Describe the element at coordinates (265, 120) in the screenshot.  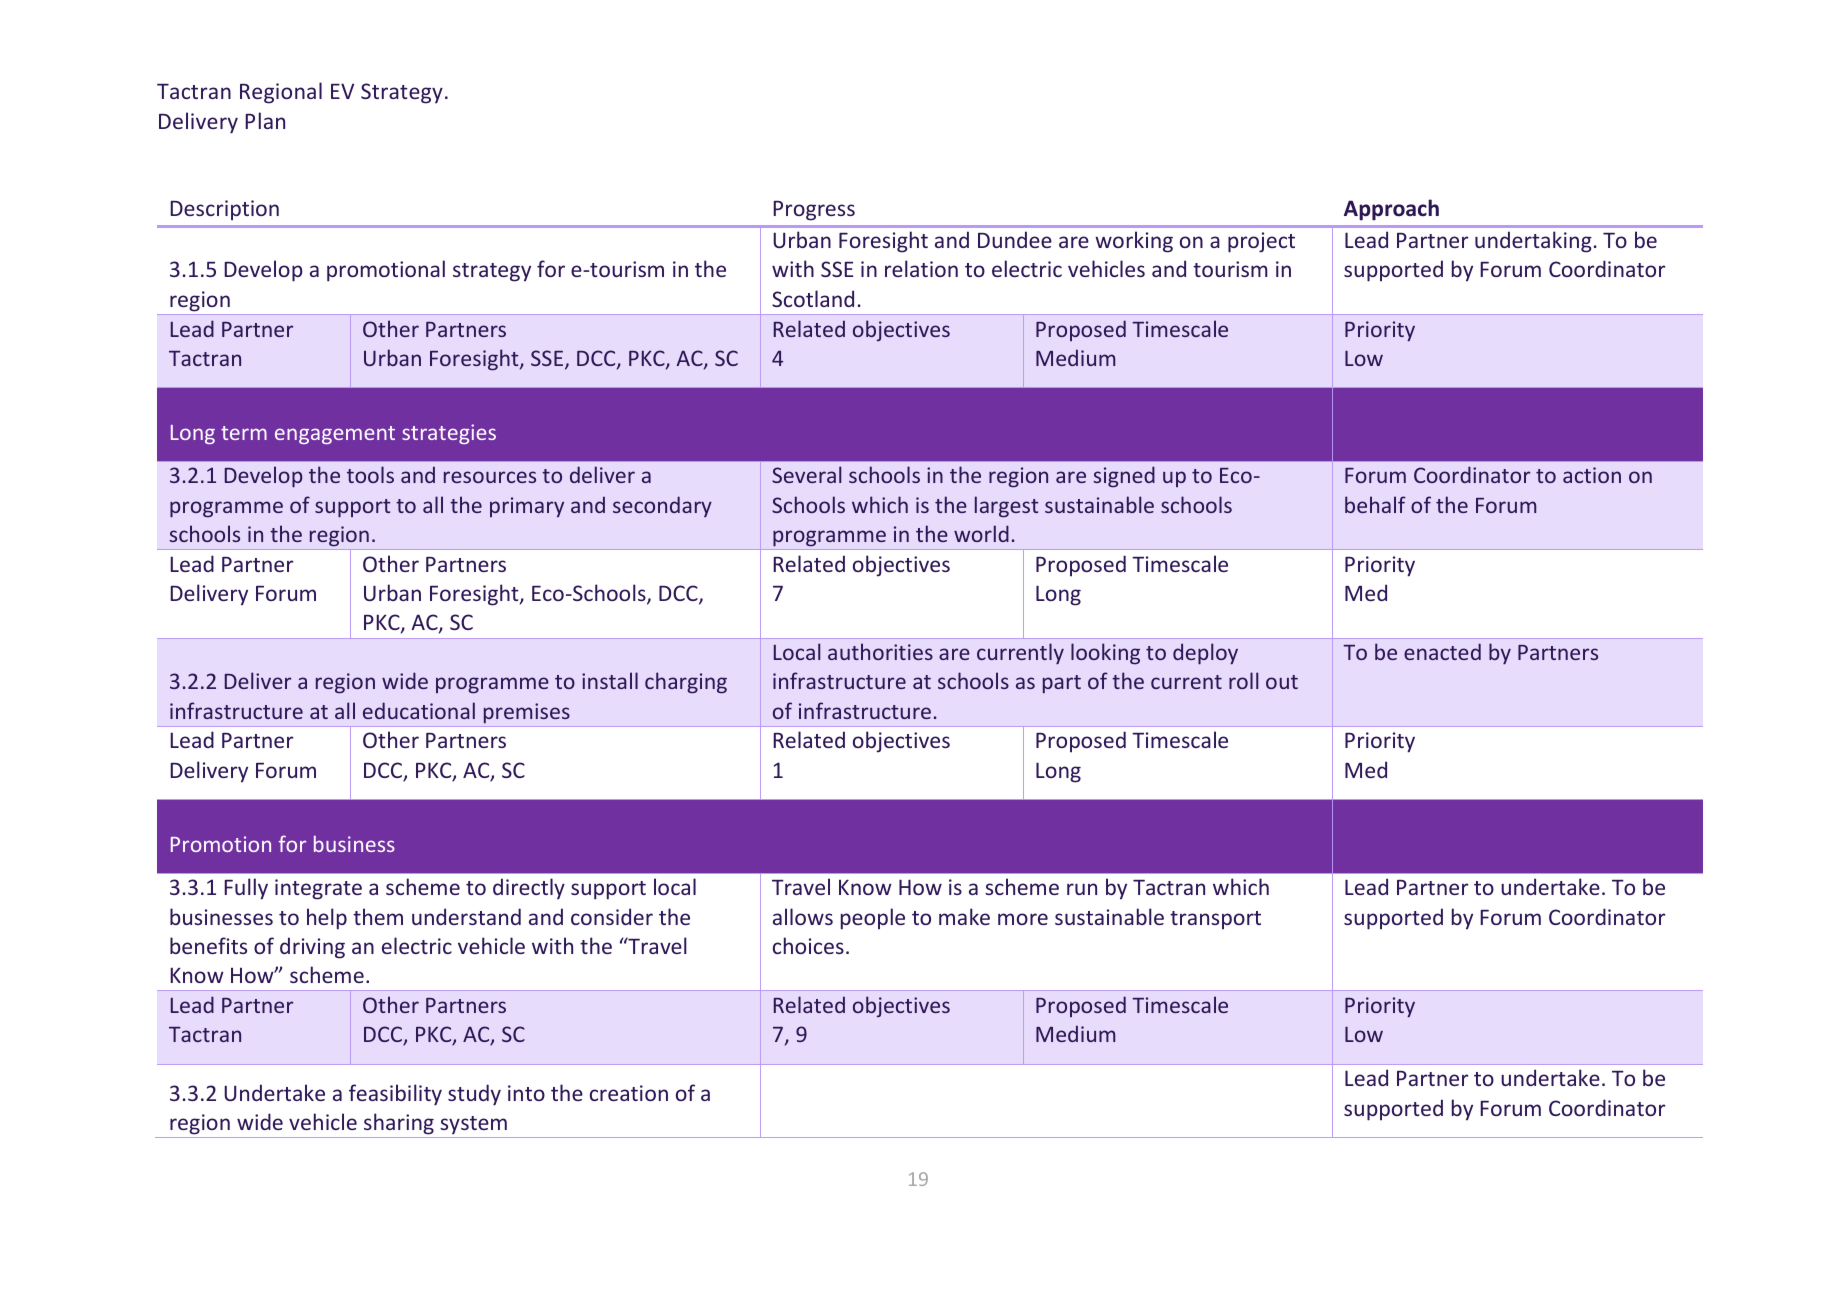
I see `Plan` at that location.
